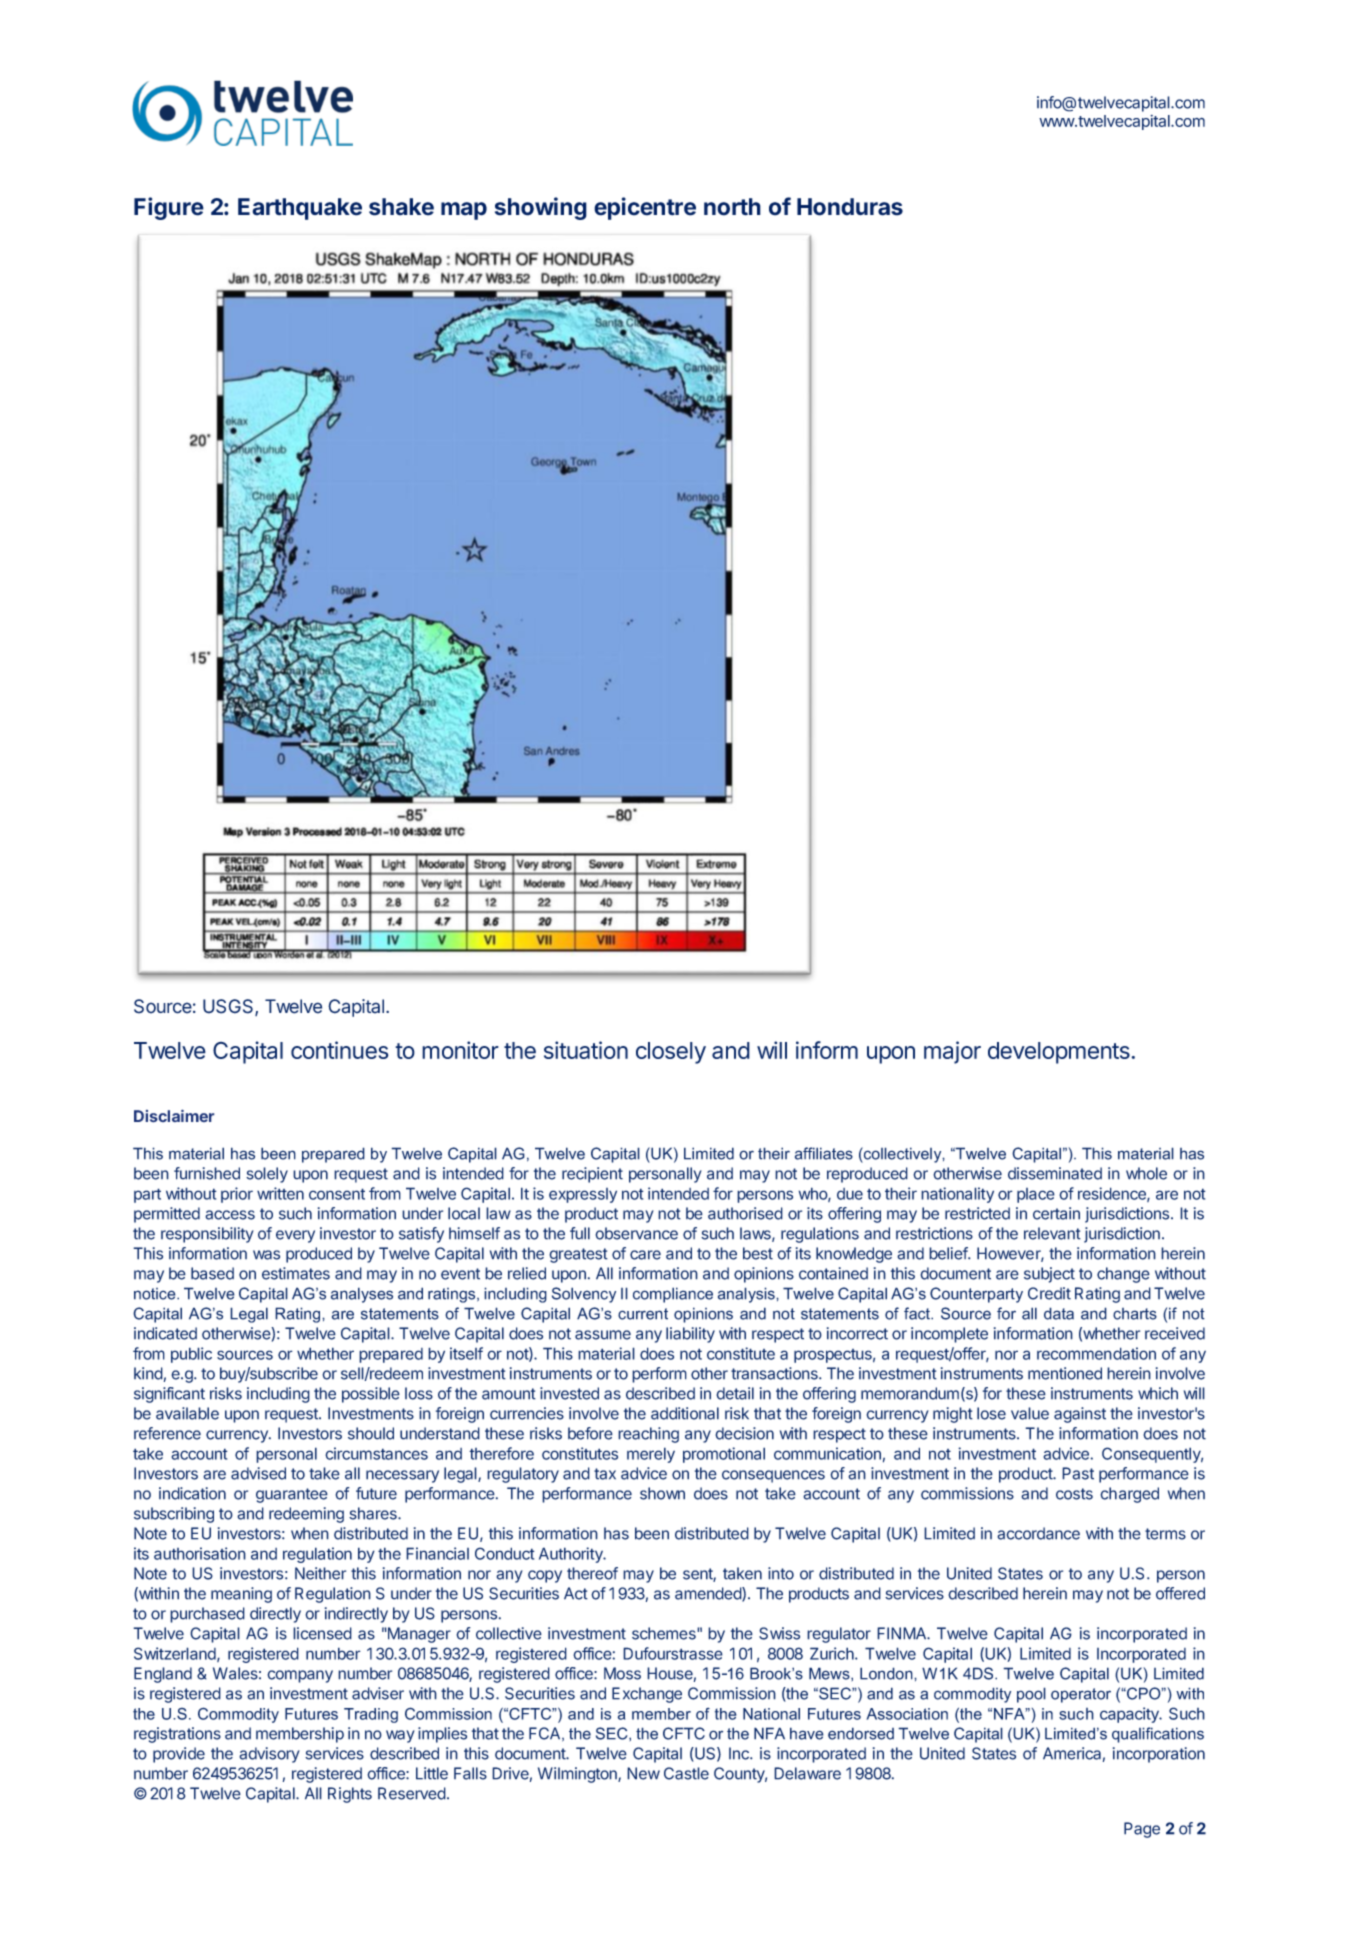 The image size is (1371, 1938). What do you see at coordinates (645, 208) in the document?
I see `epicentre` at bounding box center [645, 208].
